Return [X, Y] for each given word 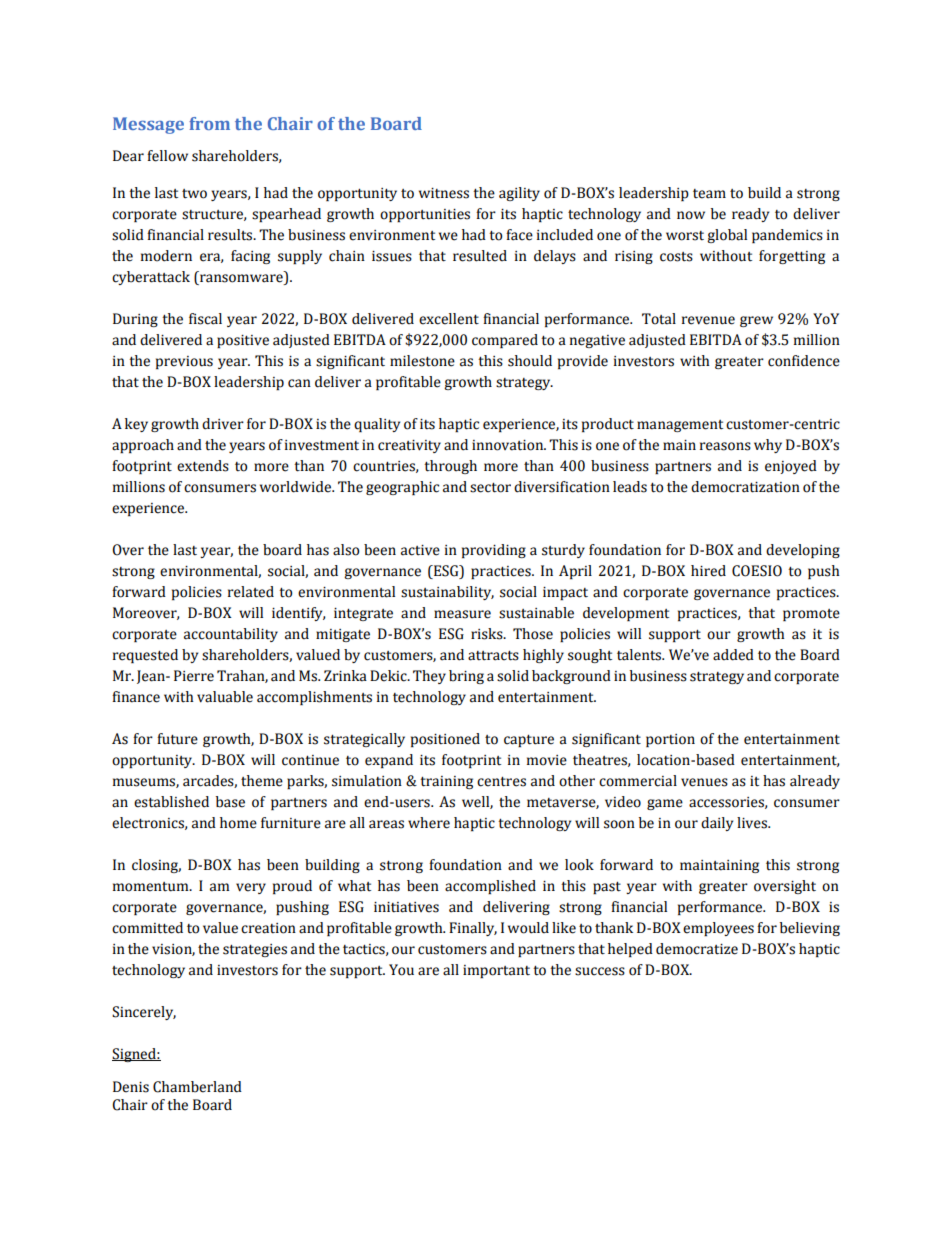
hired [708, 571]
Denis [131, 1087]
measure [462, 614]
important [496, 971]
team [709, 194]
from [209, 123]
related [251, 592]
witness [444, 193]
